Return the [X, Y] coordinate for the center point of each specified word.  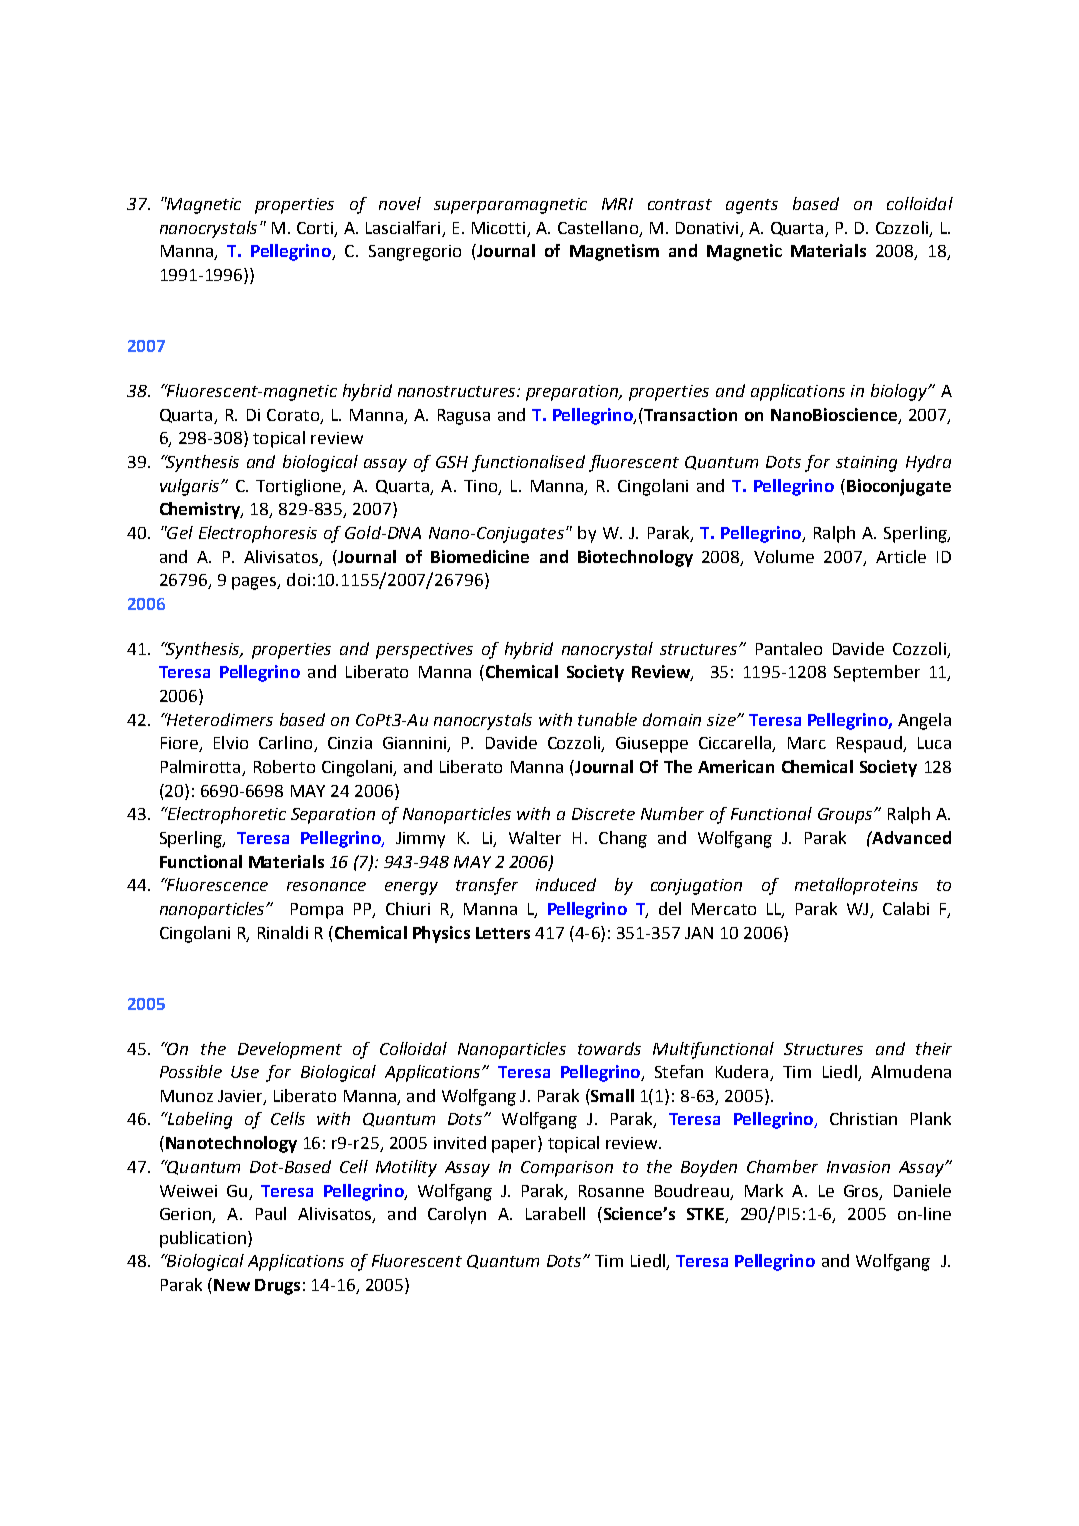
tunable [607, 719]
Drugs [277, 1287]
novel [400, 203]
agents [752, 206]
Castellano [598, 227]
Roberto [284, 766]
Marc [807, 743]
